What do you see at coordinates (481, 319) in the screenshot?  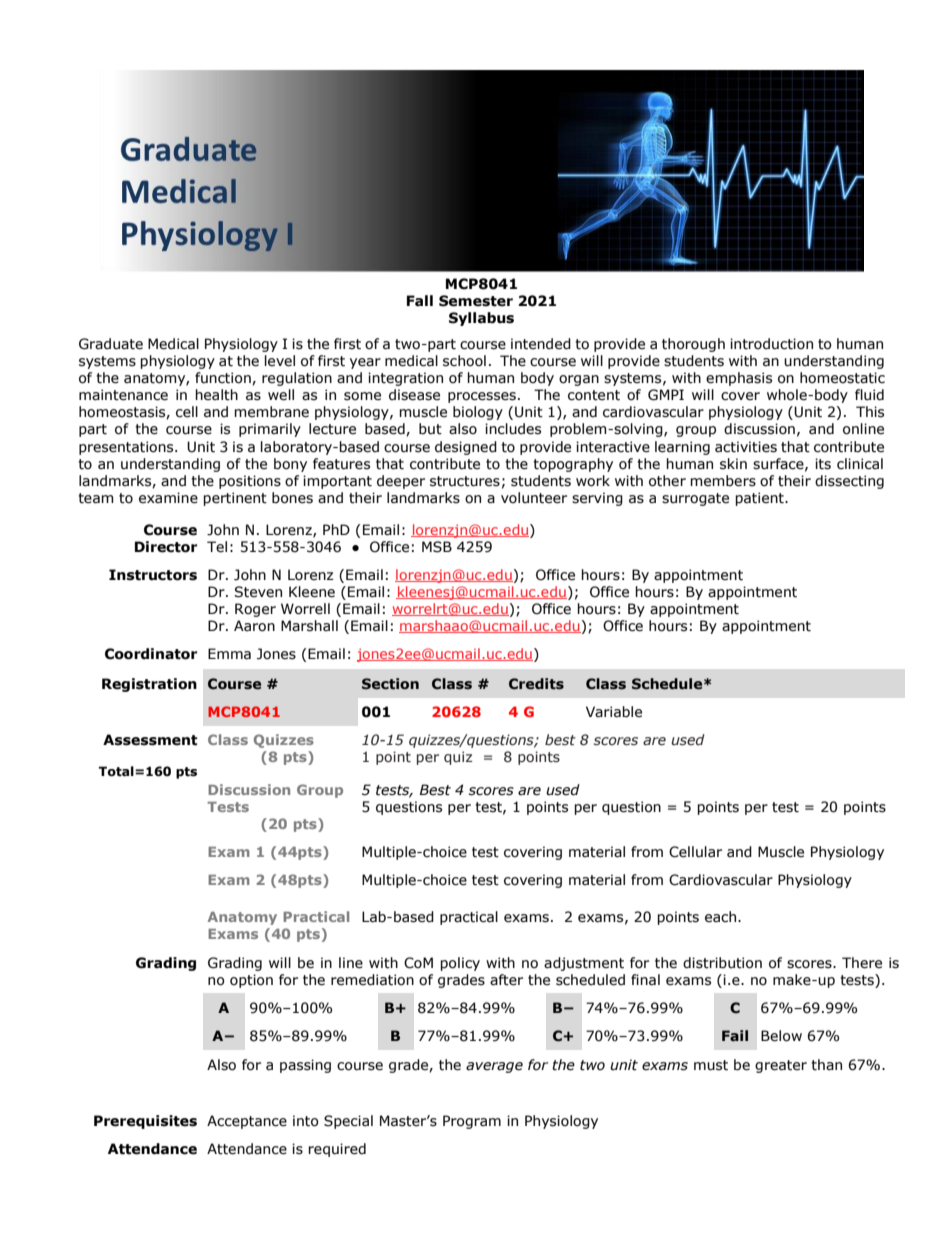 I see `Syllabus` at bounding box center [481, 319].
